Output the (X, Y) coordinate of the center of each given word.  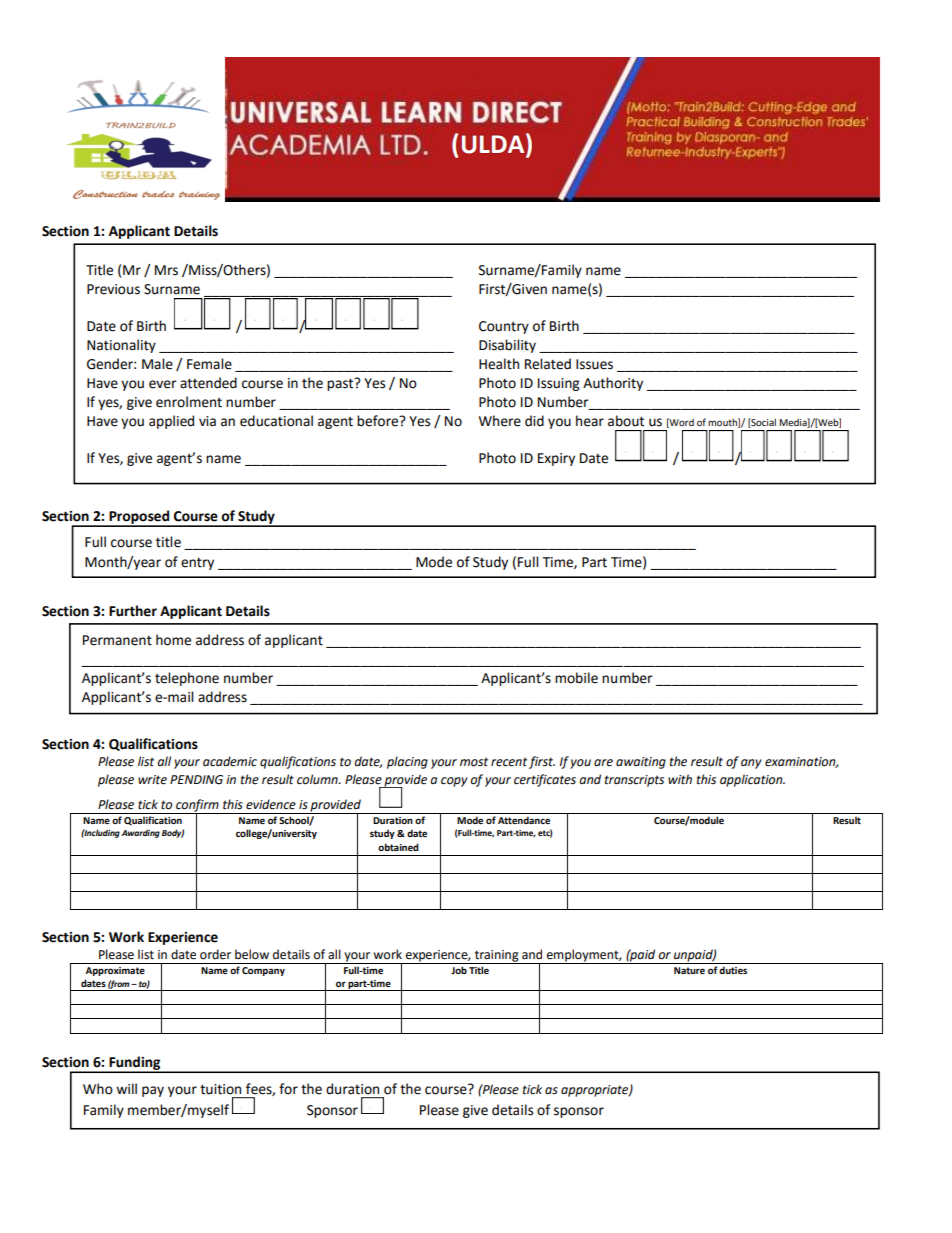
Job (459, 970)
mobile (576, 678)
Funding (135, 1064)
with (680, 779)
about (626, 421)
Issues (594, 364)
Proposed (139, 518)
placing (407, 762)
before (379, 421)
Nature (689, 970)
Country (504, 327)
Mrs (166, 270)
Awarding (140, 833)
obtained (398, 847)
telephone (187, 679)
